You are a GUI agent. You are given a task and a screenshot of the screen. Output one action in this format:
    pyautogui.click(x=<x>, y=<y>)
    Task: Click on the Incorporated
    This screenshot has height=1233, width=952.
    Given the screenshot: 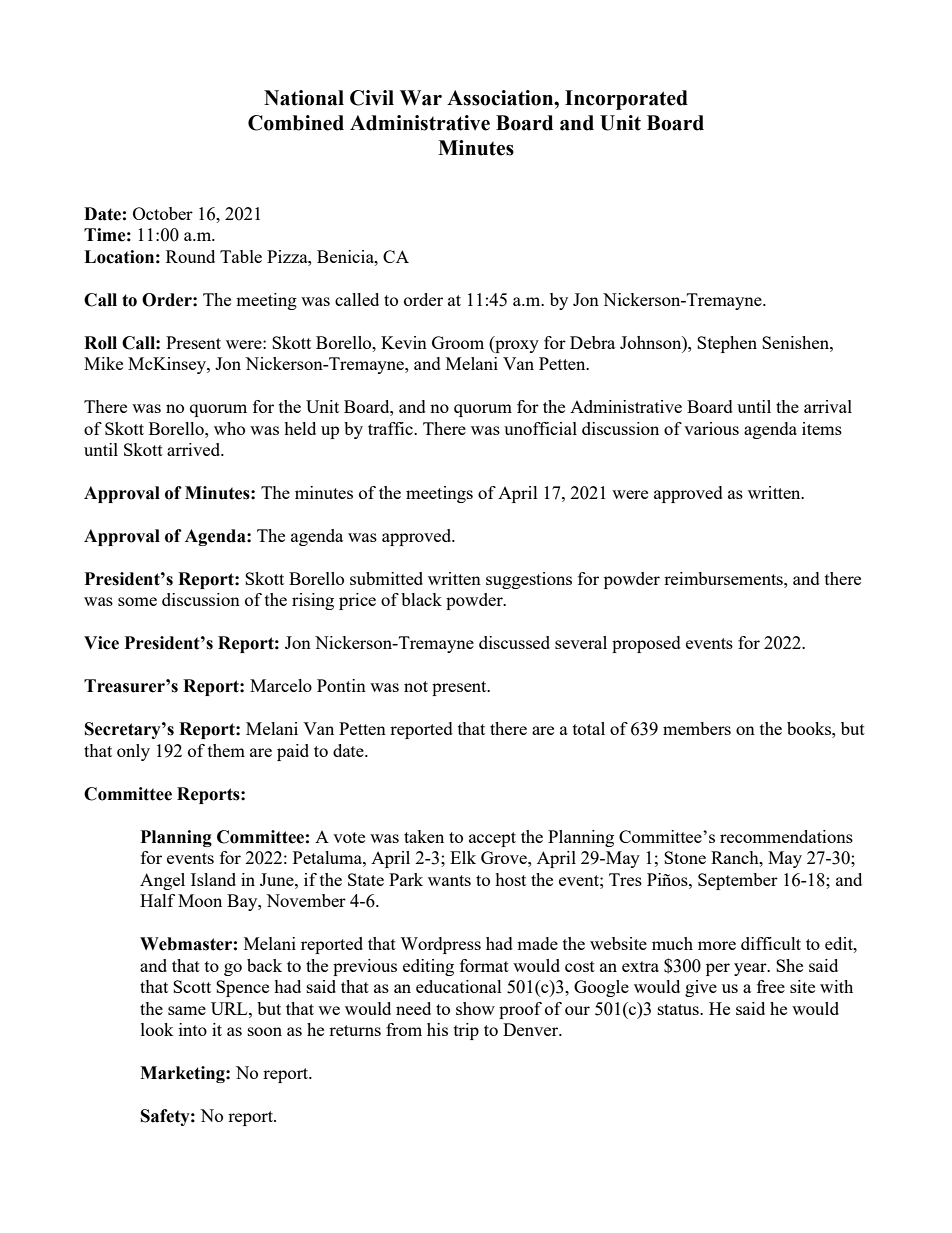 What is the action you would take?
    pyautogui.click(x=626, y=100)
